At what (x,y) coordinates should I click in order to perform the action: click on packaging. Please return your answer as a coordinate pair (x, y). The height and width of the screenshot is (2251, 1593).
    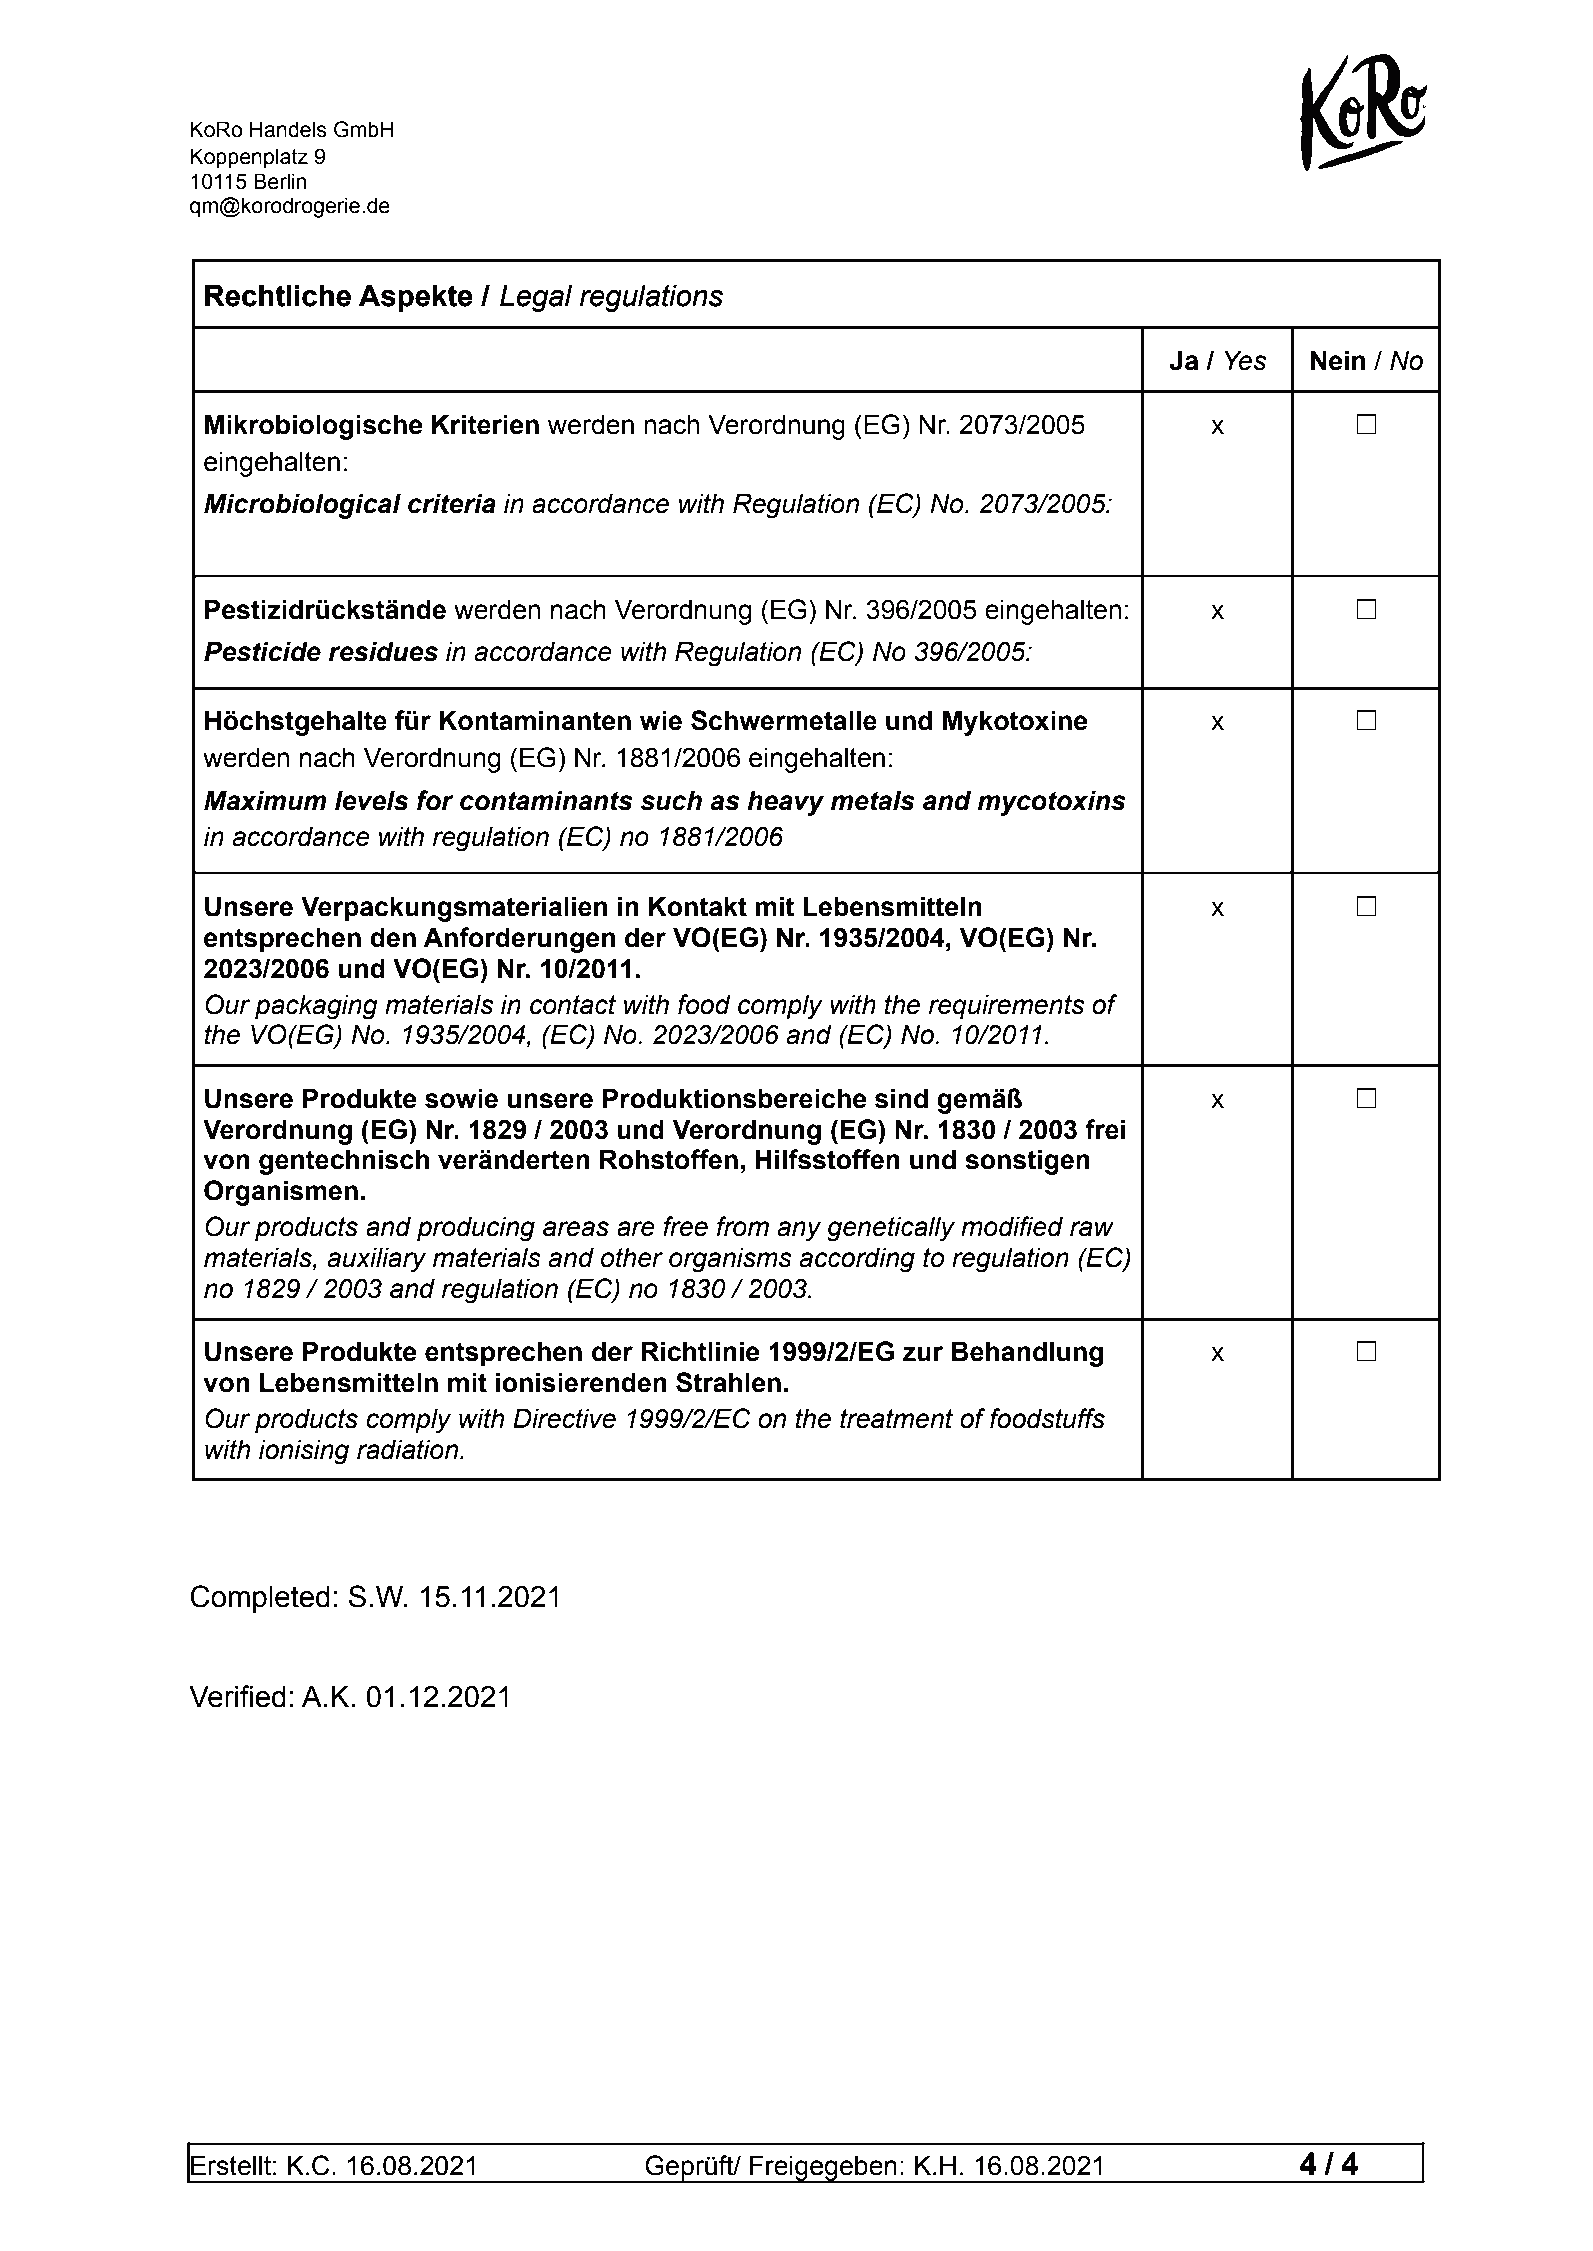
    Looking at the image, I should click on (316, 1007).
